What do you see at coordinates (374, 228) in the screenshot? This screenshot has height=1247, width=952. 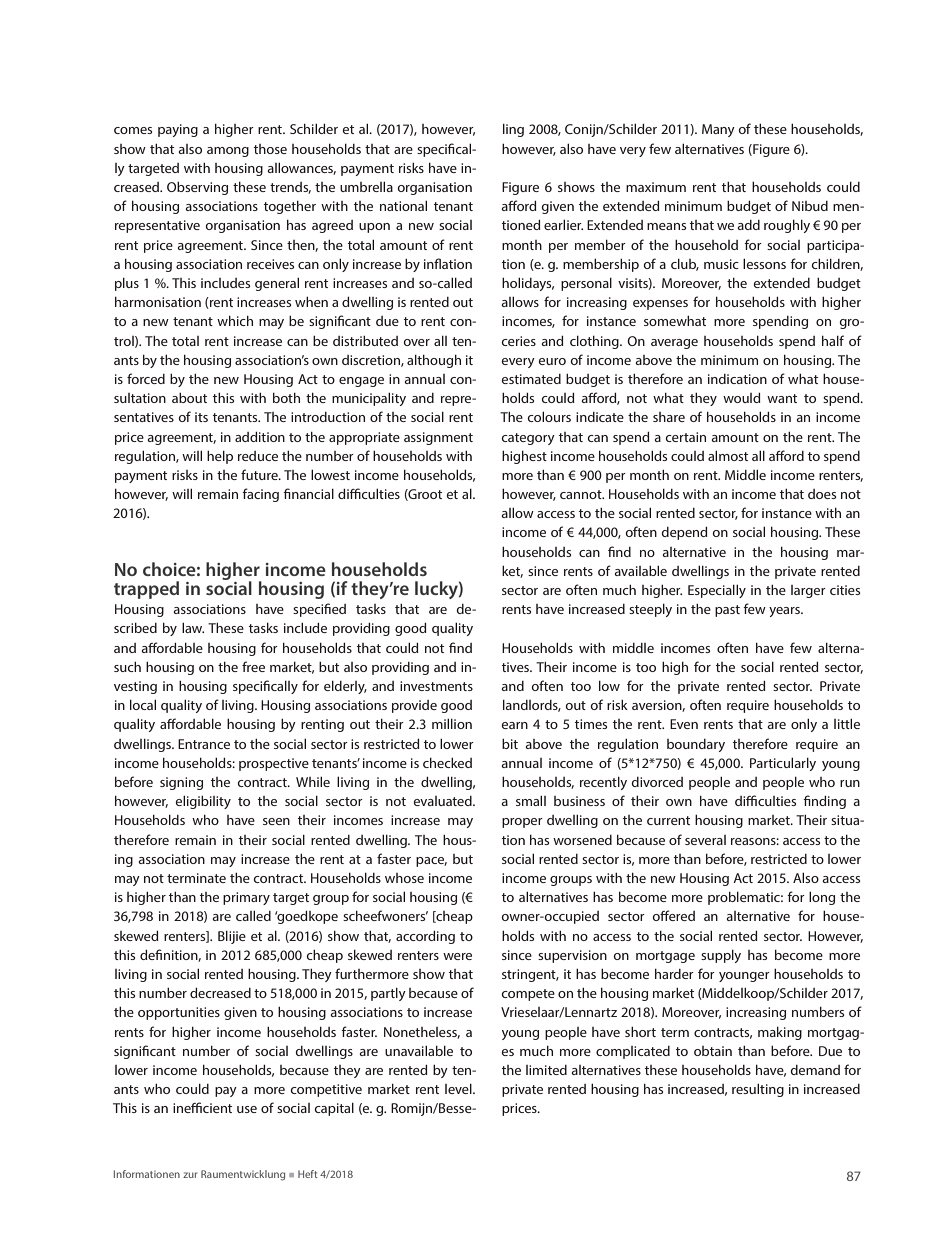 I see `upon` at bounding box center [374, 228].
